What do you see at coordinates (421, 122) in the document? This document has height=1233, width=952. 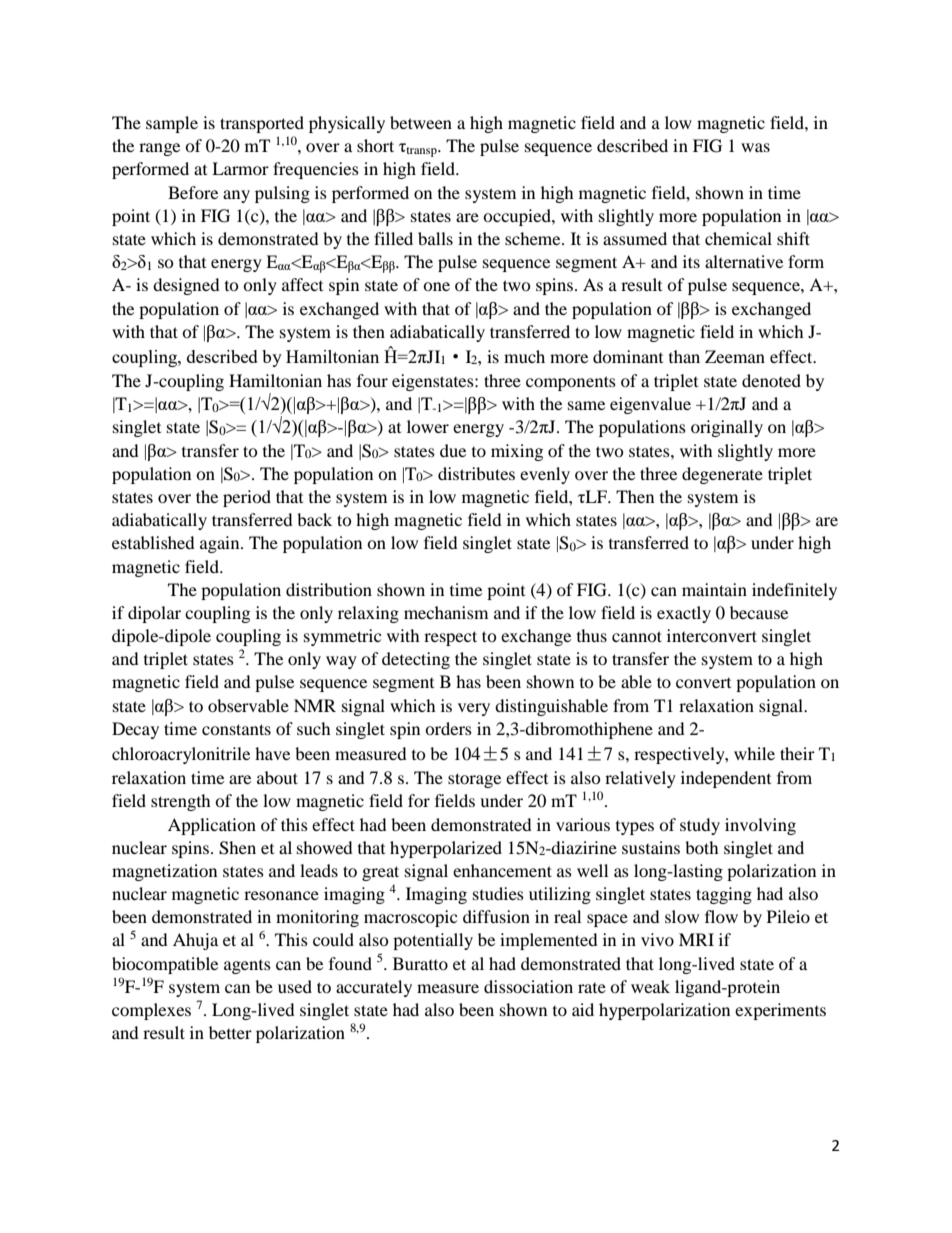 I see `between` at bounding box center [421, 122].
